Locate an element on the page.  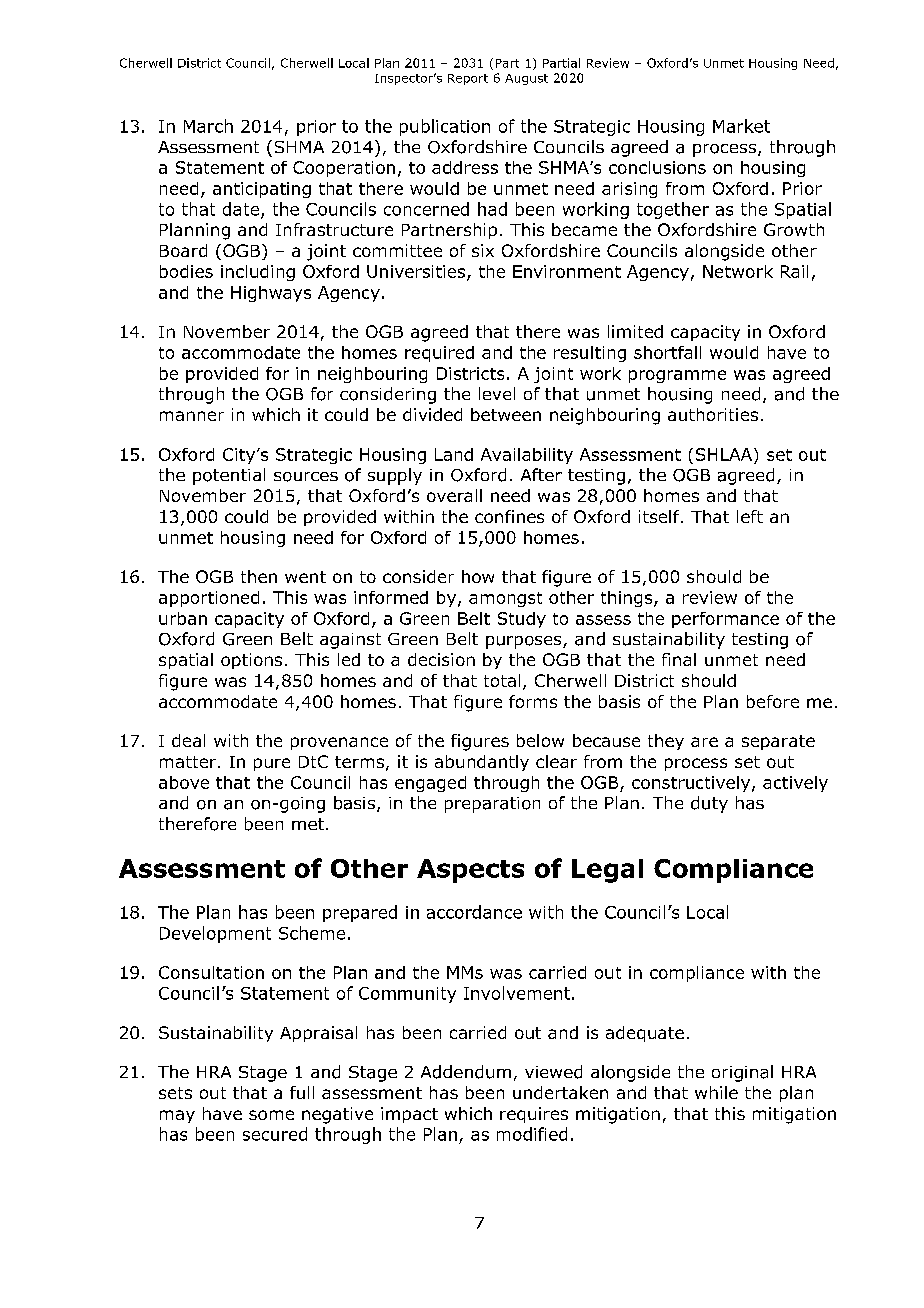
potential is located at coordinates (229, 476).
